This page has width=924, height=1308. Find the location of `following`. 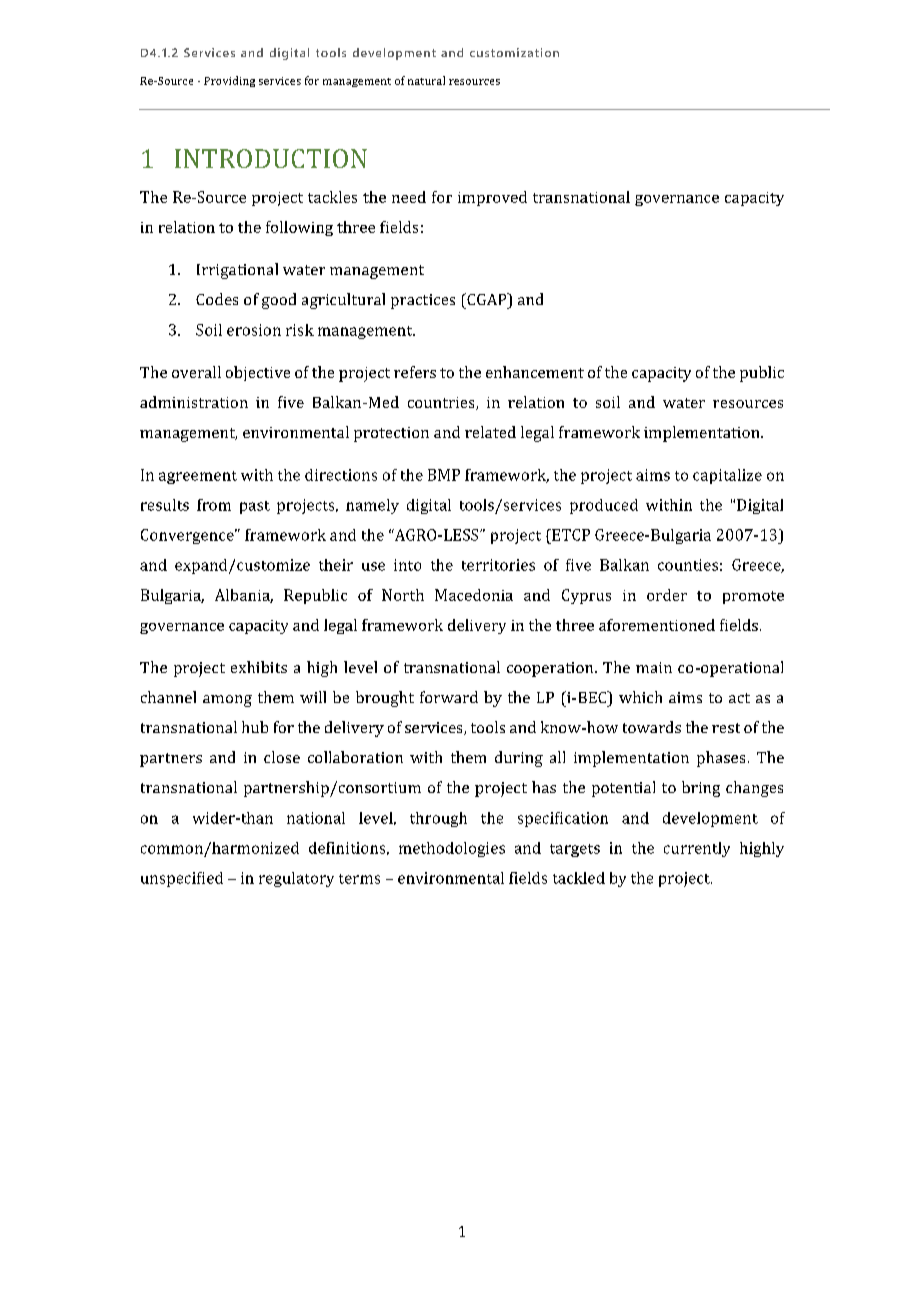

following is located at coordinates (299, 228).
